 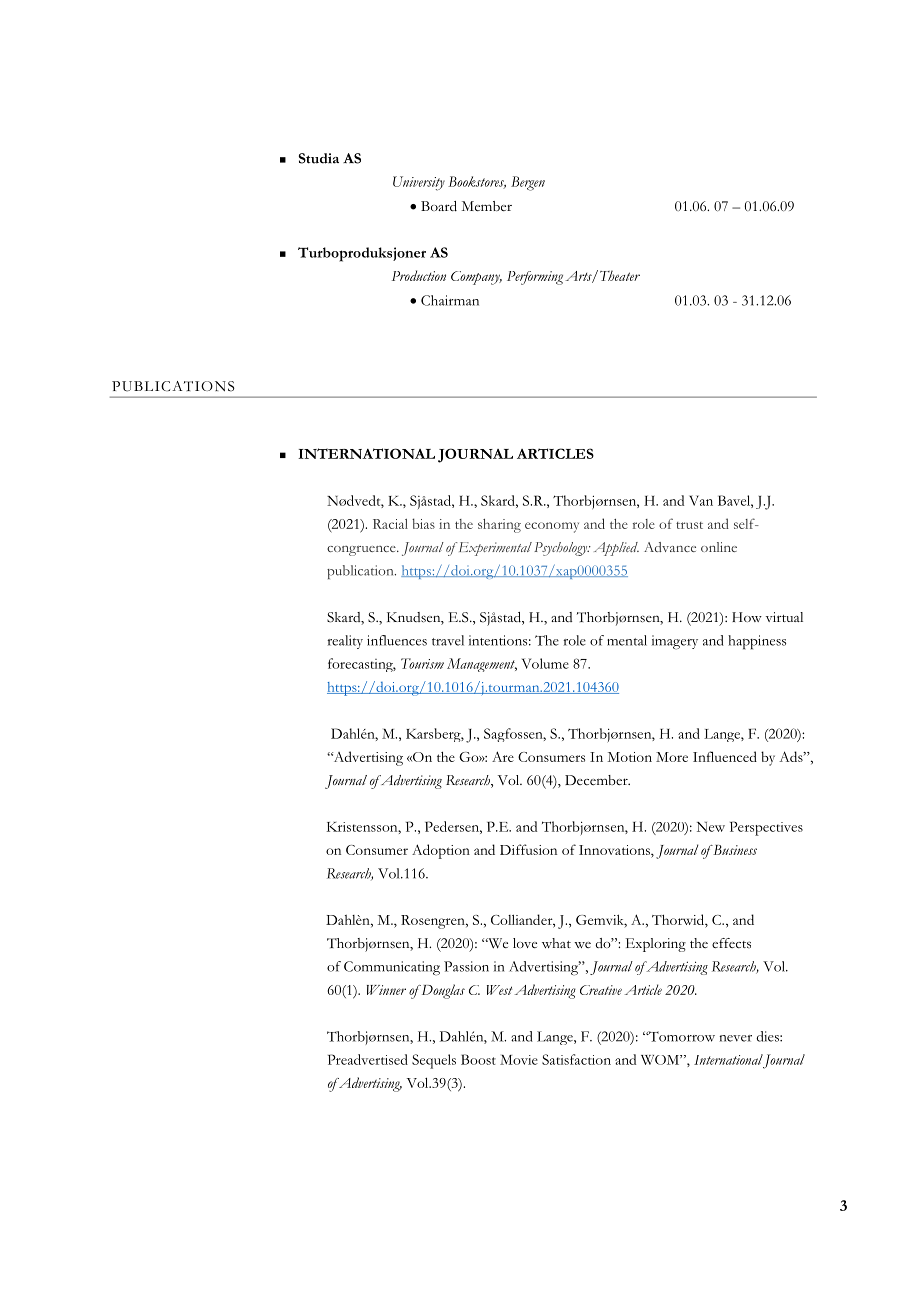 What do you see at coordinates (397, 640) in the screenshot?
I see `influences` at bounding box center [397, 640].
